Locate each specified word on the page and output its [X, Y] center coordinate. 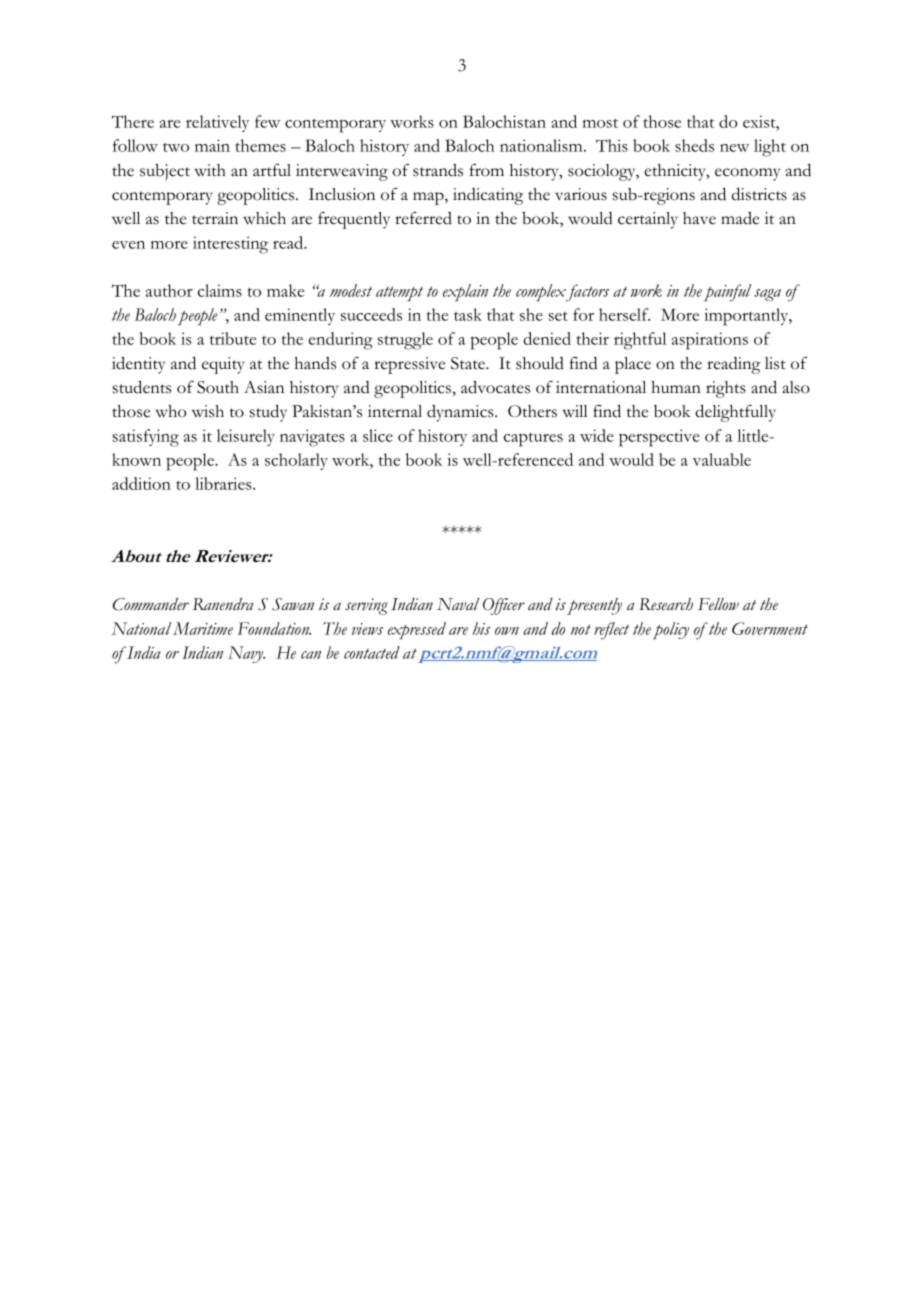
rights [726, 389]
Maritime [203, 628]
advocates [495, 387]
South [218, 387]
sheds [694, 145]
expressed [417, 631]
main [212, 145]
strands [438, 170]
